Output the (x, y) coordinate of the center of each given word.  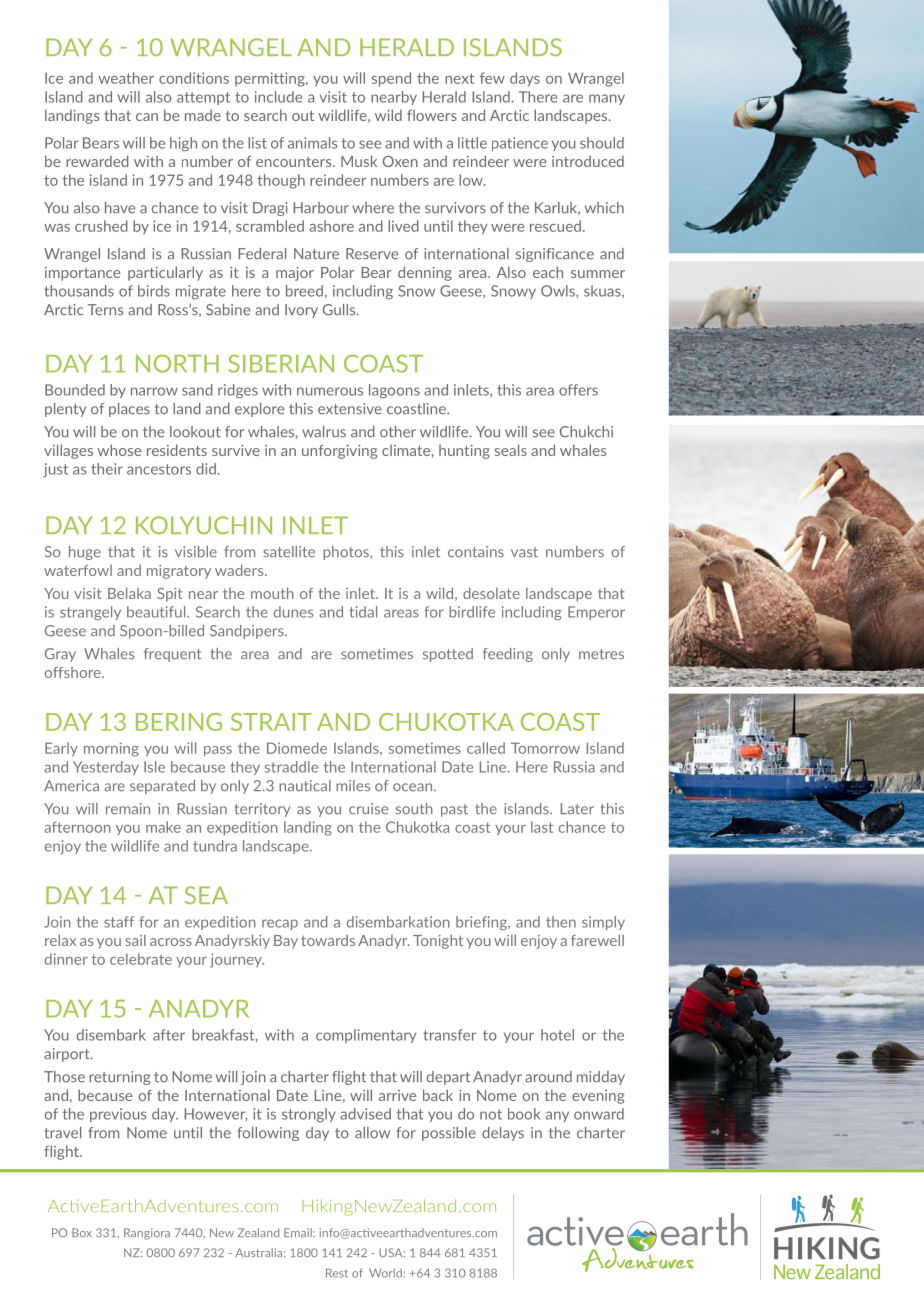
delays (503, 1134)
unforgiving (339, 452)
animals (312, 143)
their (107, 469)
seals (511, 450)
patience (520, 144)
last (542, 827)
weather (126, 78)
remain (128, 808)
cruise (368, 808)
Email (299, 1232)
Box (82, 1232)
